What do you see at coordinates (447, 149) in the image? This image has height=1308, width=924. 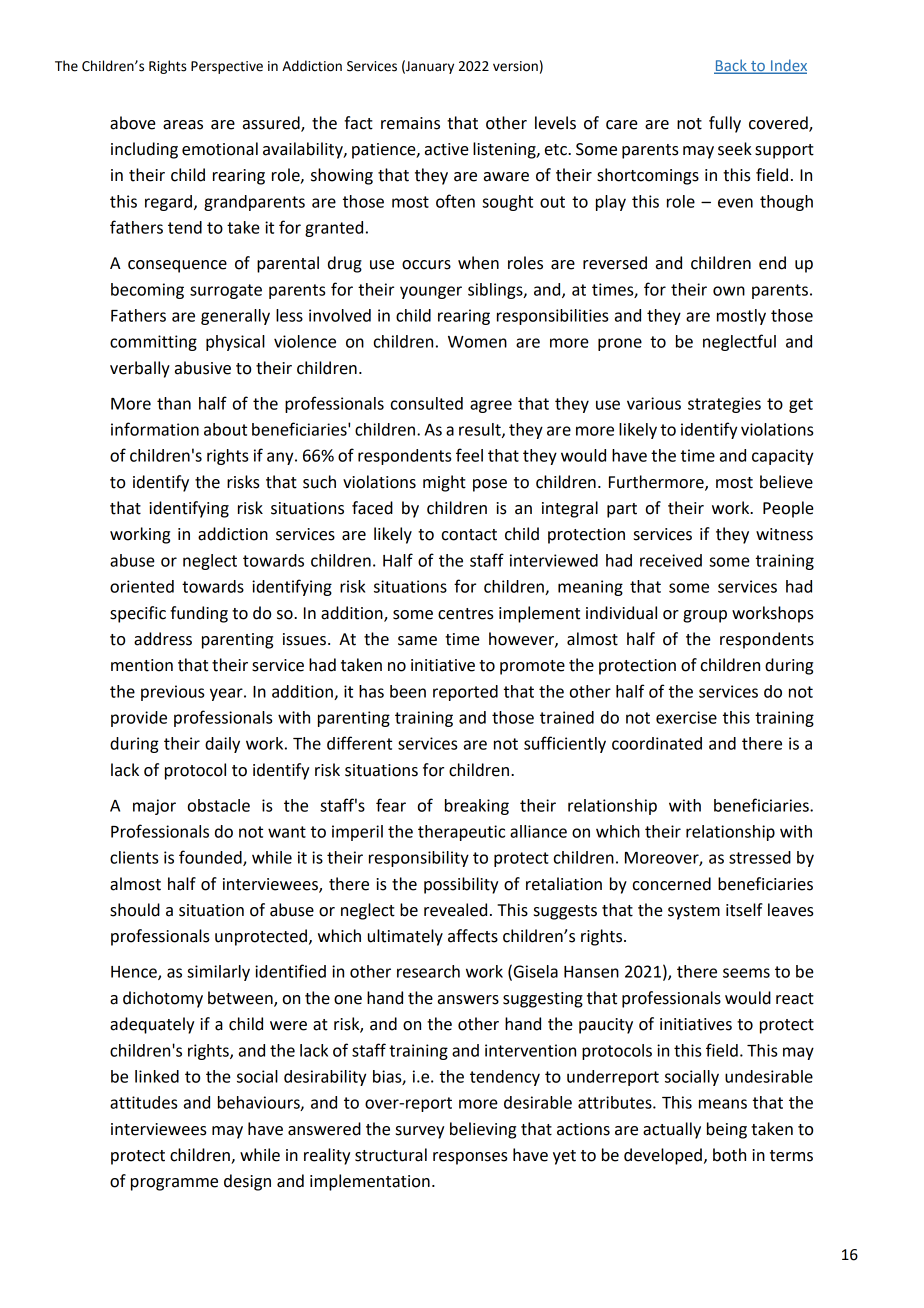 I see `active` at bounding box center [447, 149].
